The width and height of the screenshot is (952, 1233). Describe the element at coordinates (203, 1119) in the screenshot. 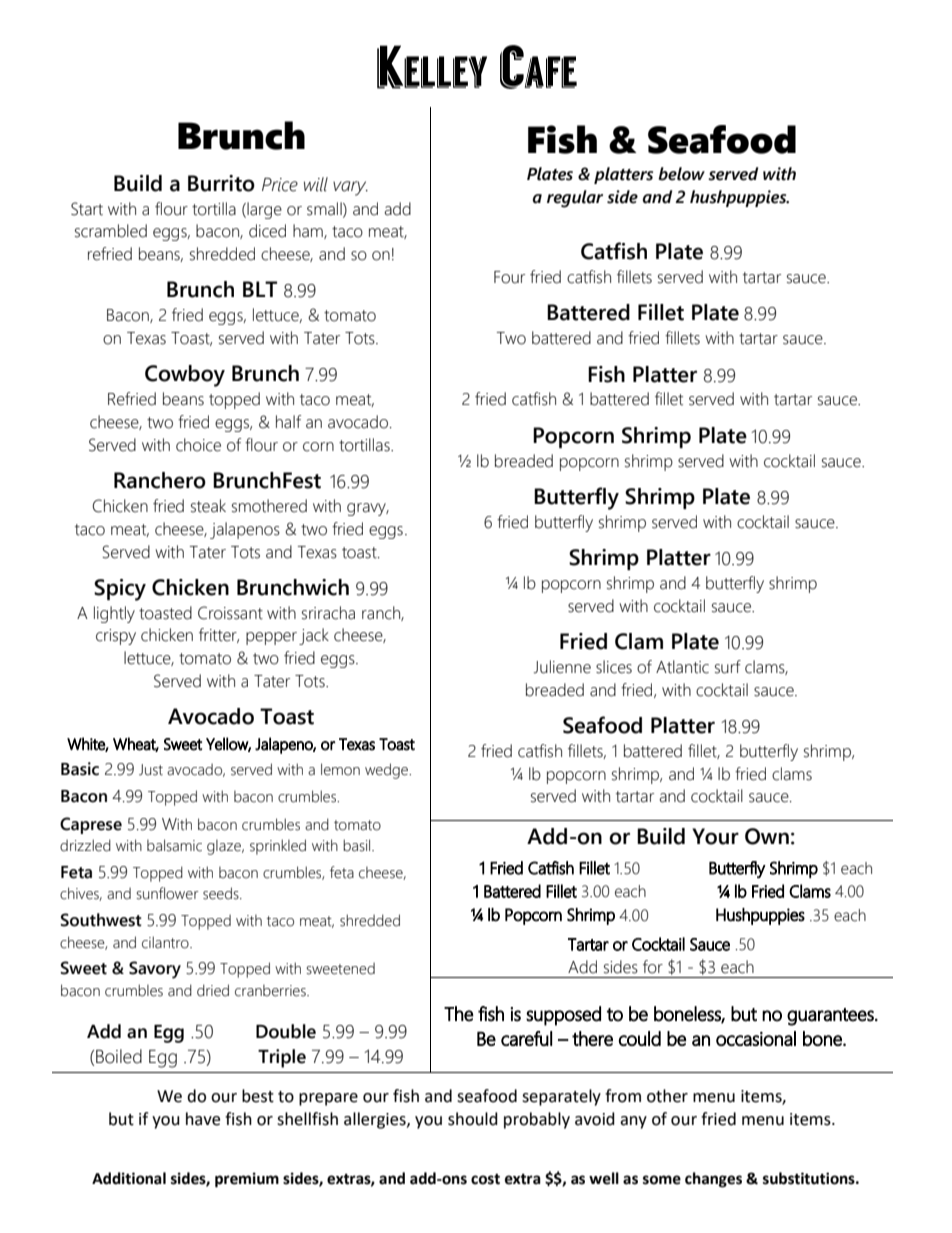

I see `have` at that location.
